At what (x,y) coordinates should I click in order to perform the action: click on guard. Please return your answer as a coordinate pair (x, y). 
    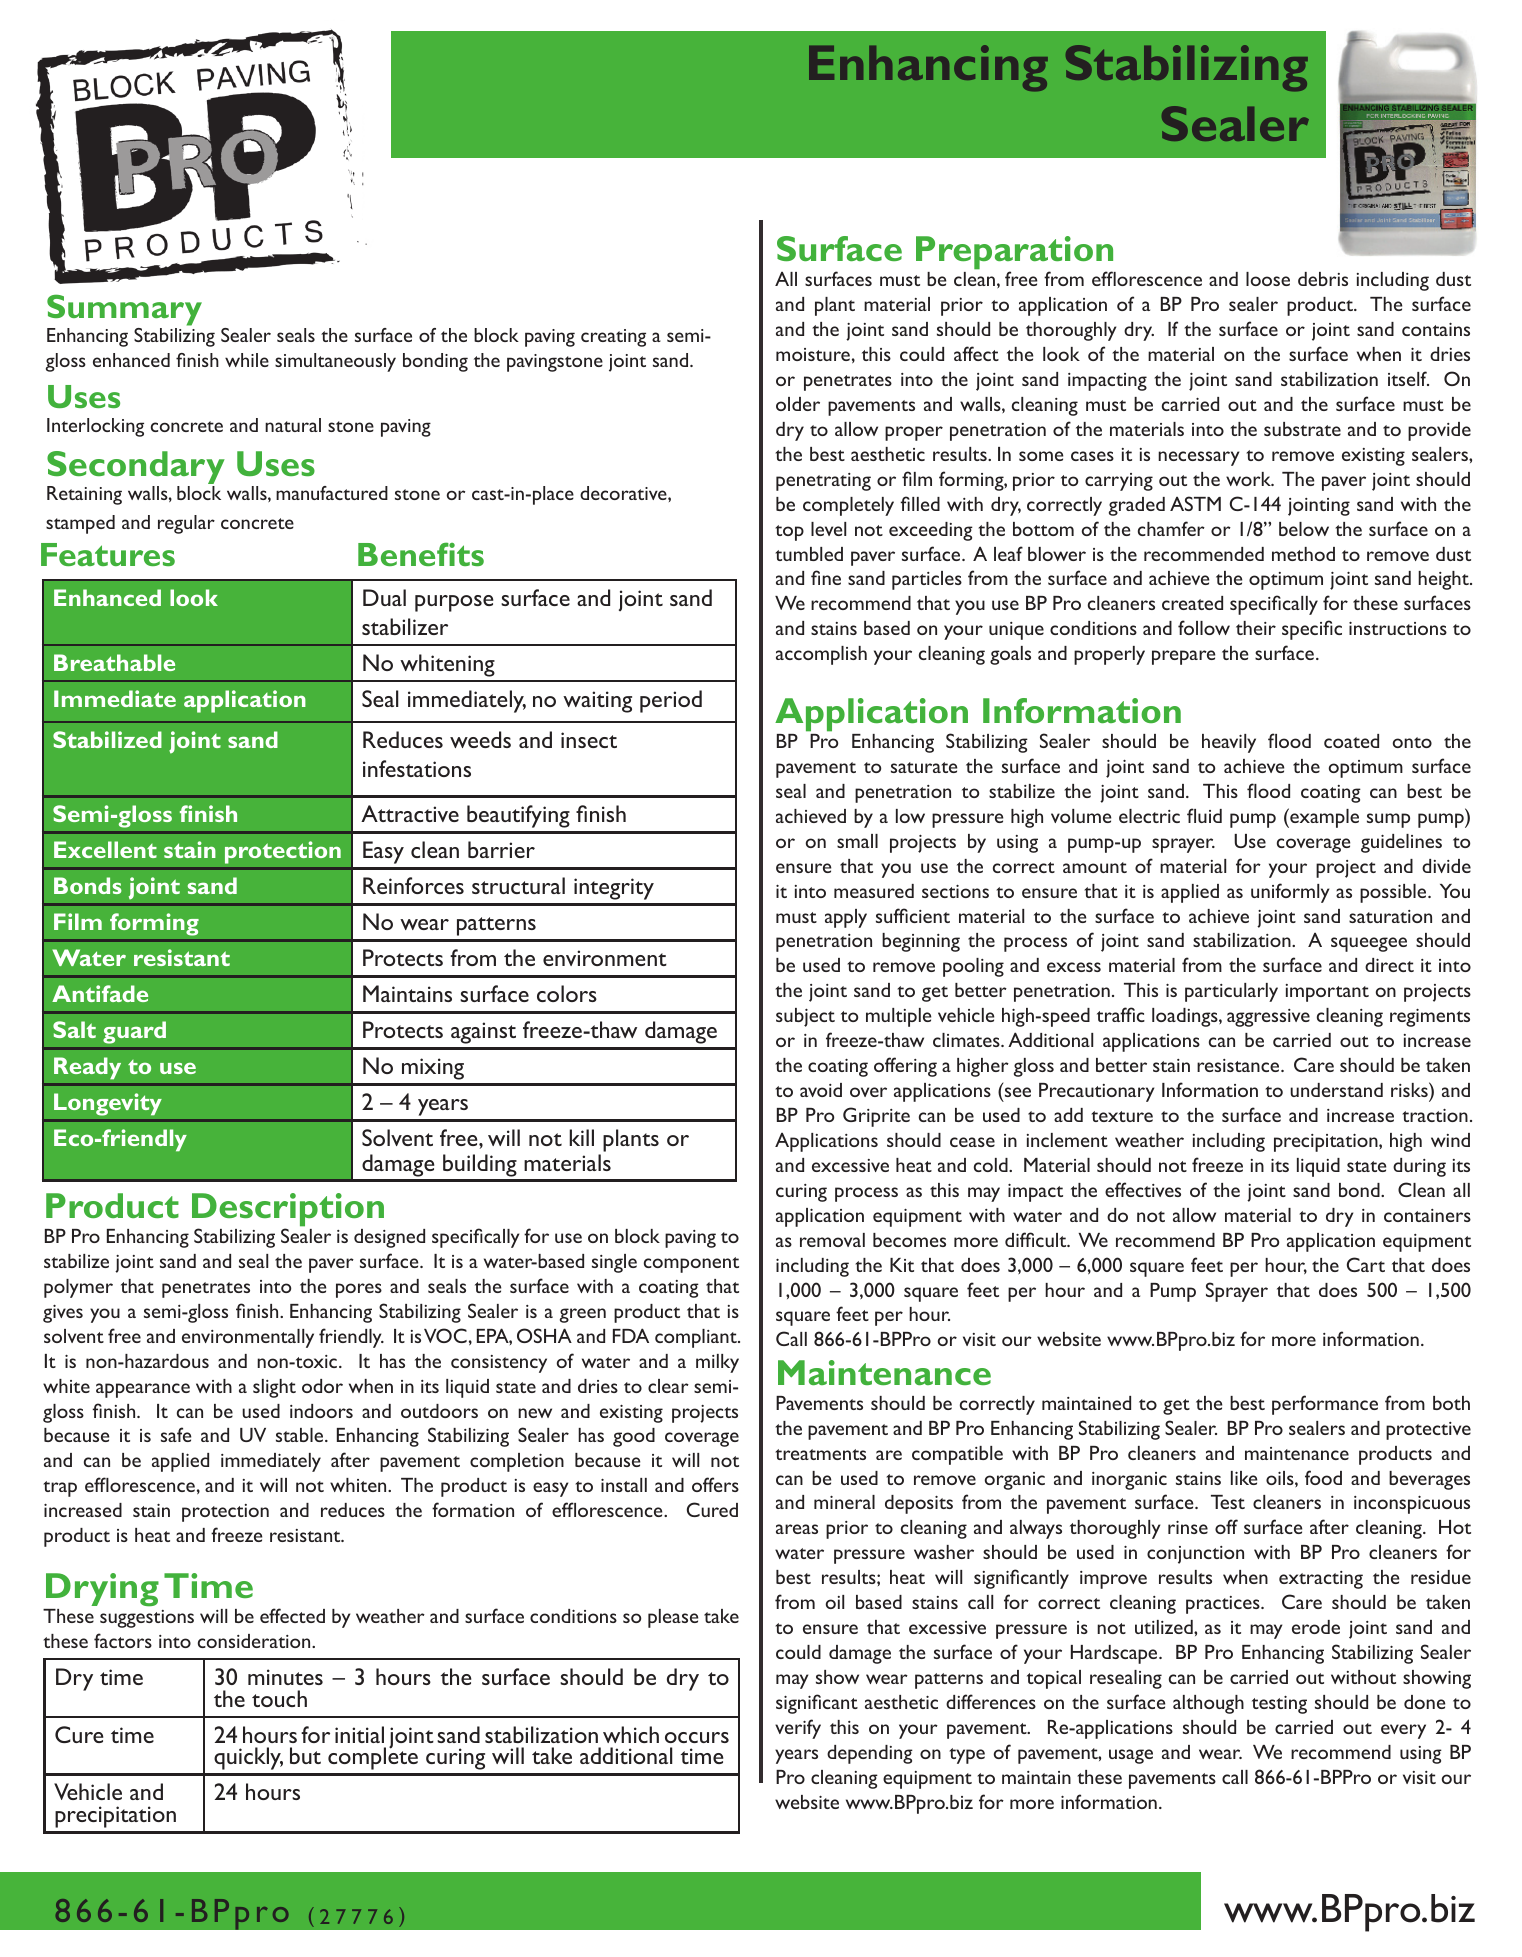
    Looking at the image, I should click on (134, 1032).
